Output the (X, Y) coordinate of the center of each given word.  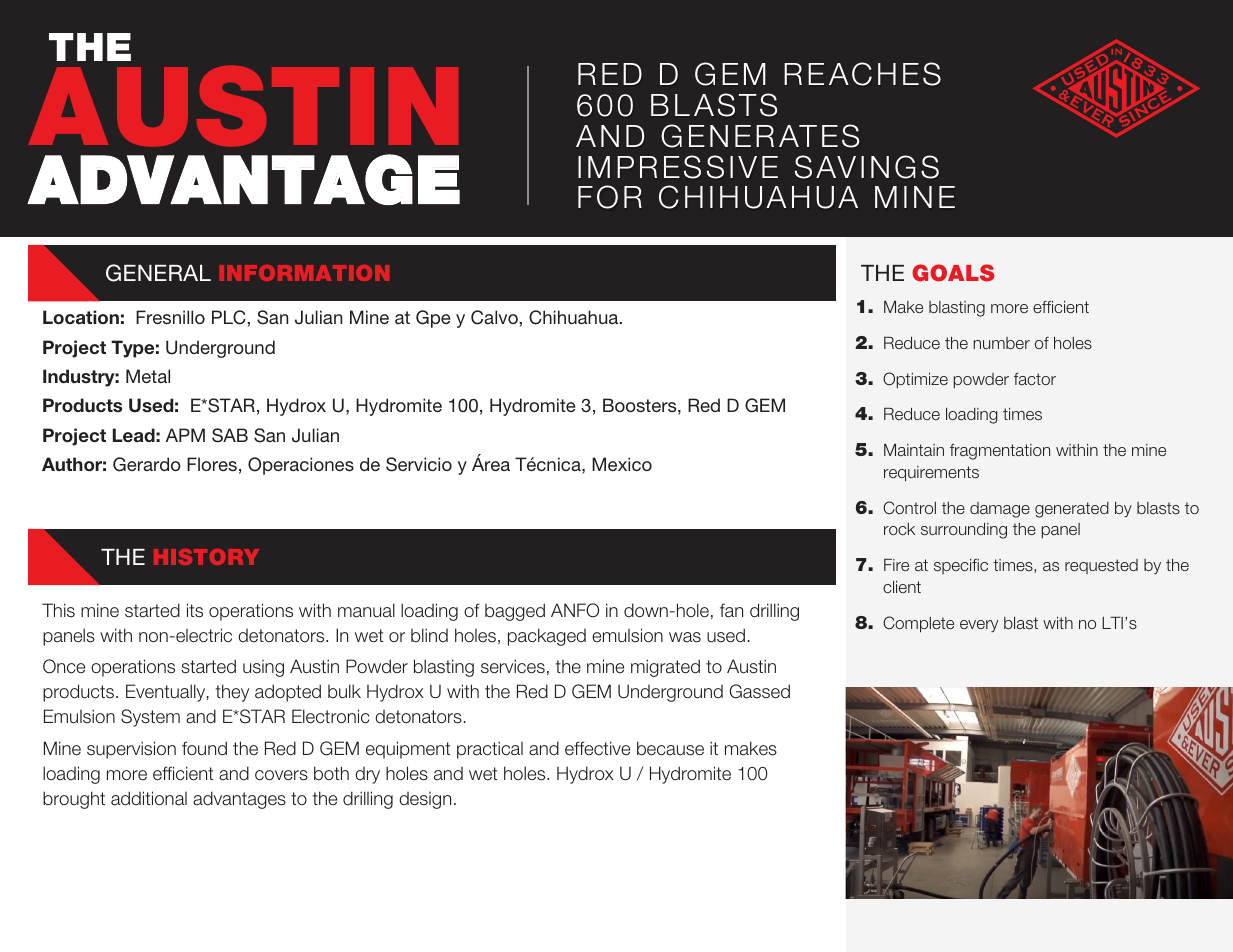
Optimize (915, 380)
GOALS (953, 273)
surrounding (964, 531)
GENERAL (158, 273)
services (513, 666)
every (979, 626)
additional (149, 798)
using (263, 668)
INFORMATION (304, 273)
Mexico (622, 464)
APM (185, 435)
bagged (515, 612)
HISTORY (206, 557)
